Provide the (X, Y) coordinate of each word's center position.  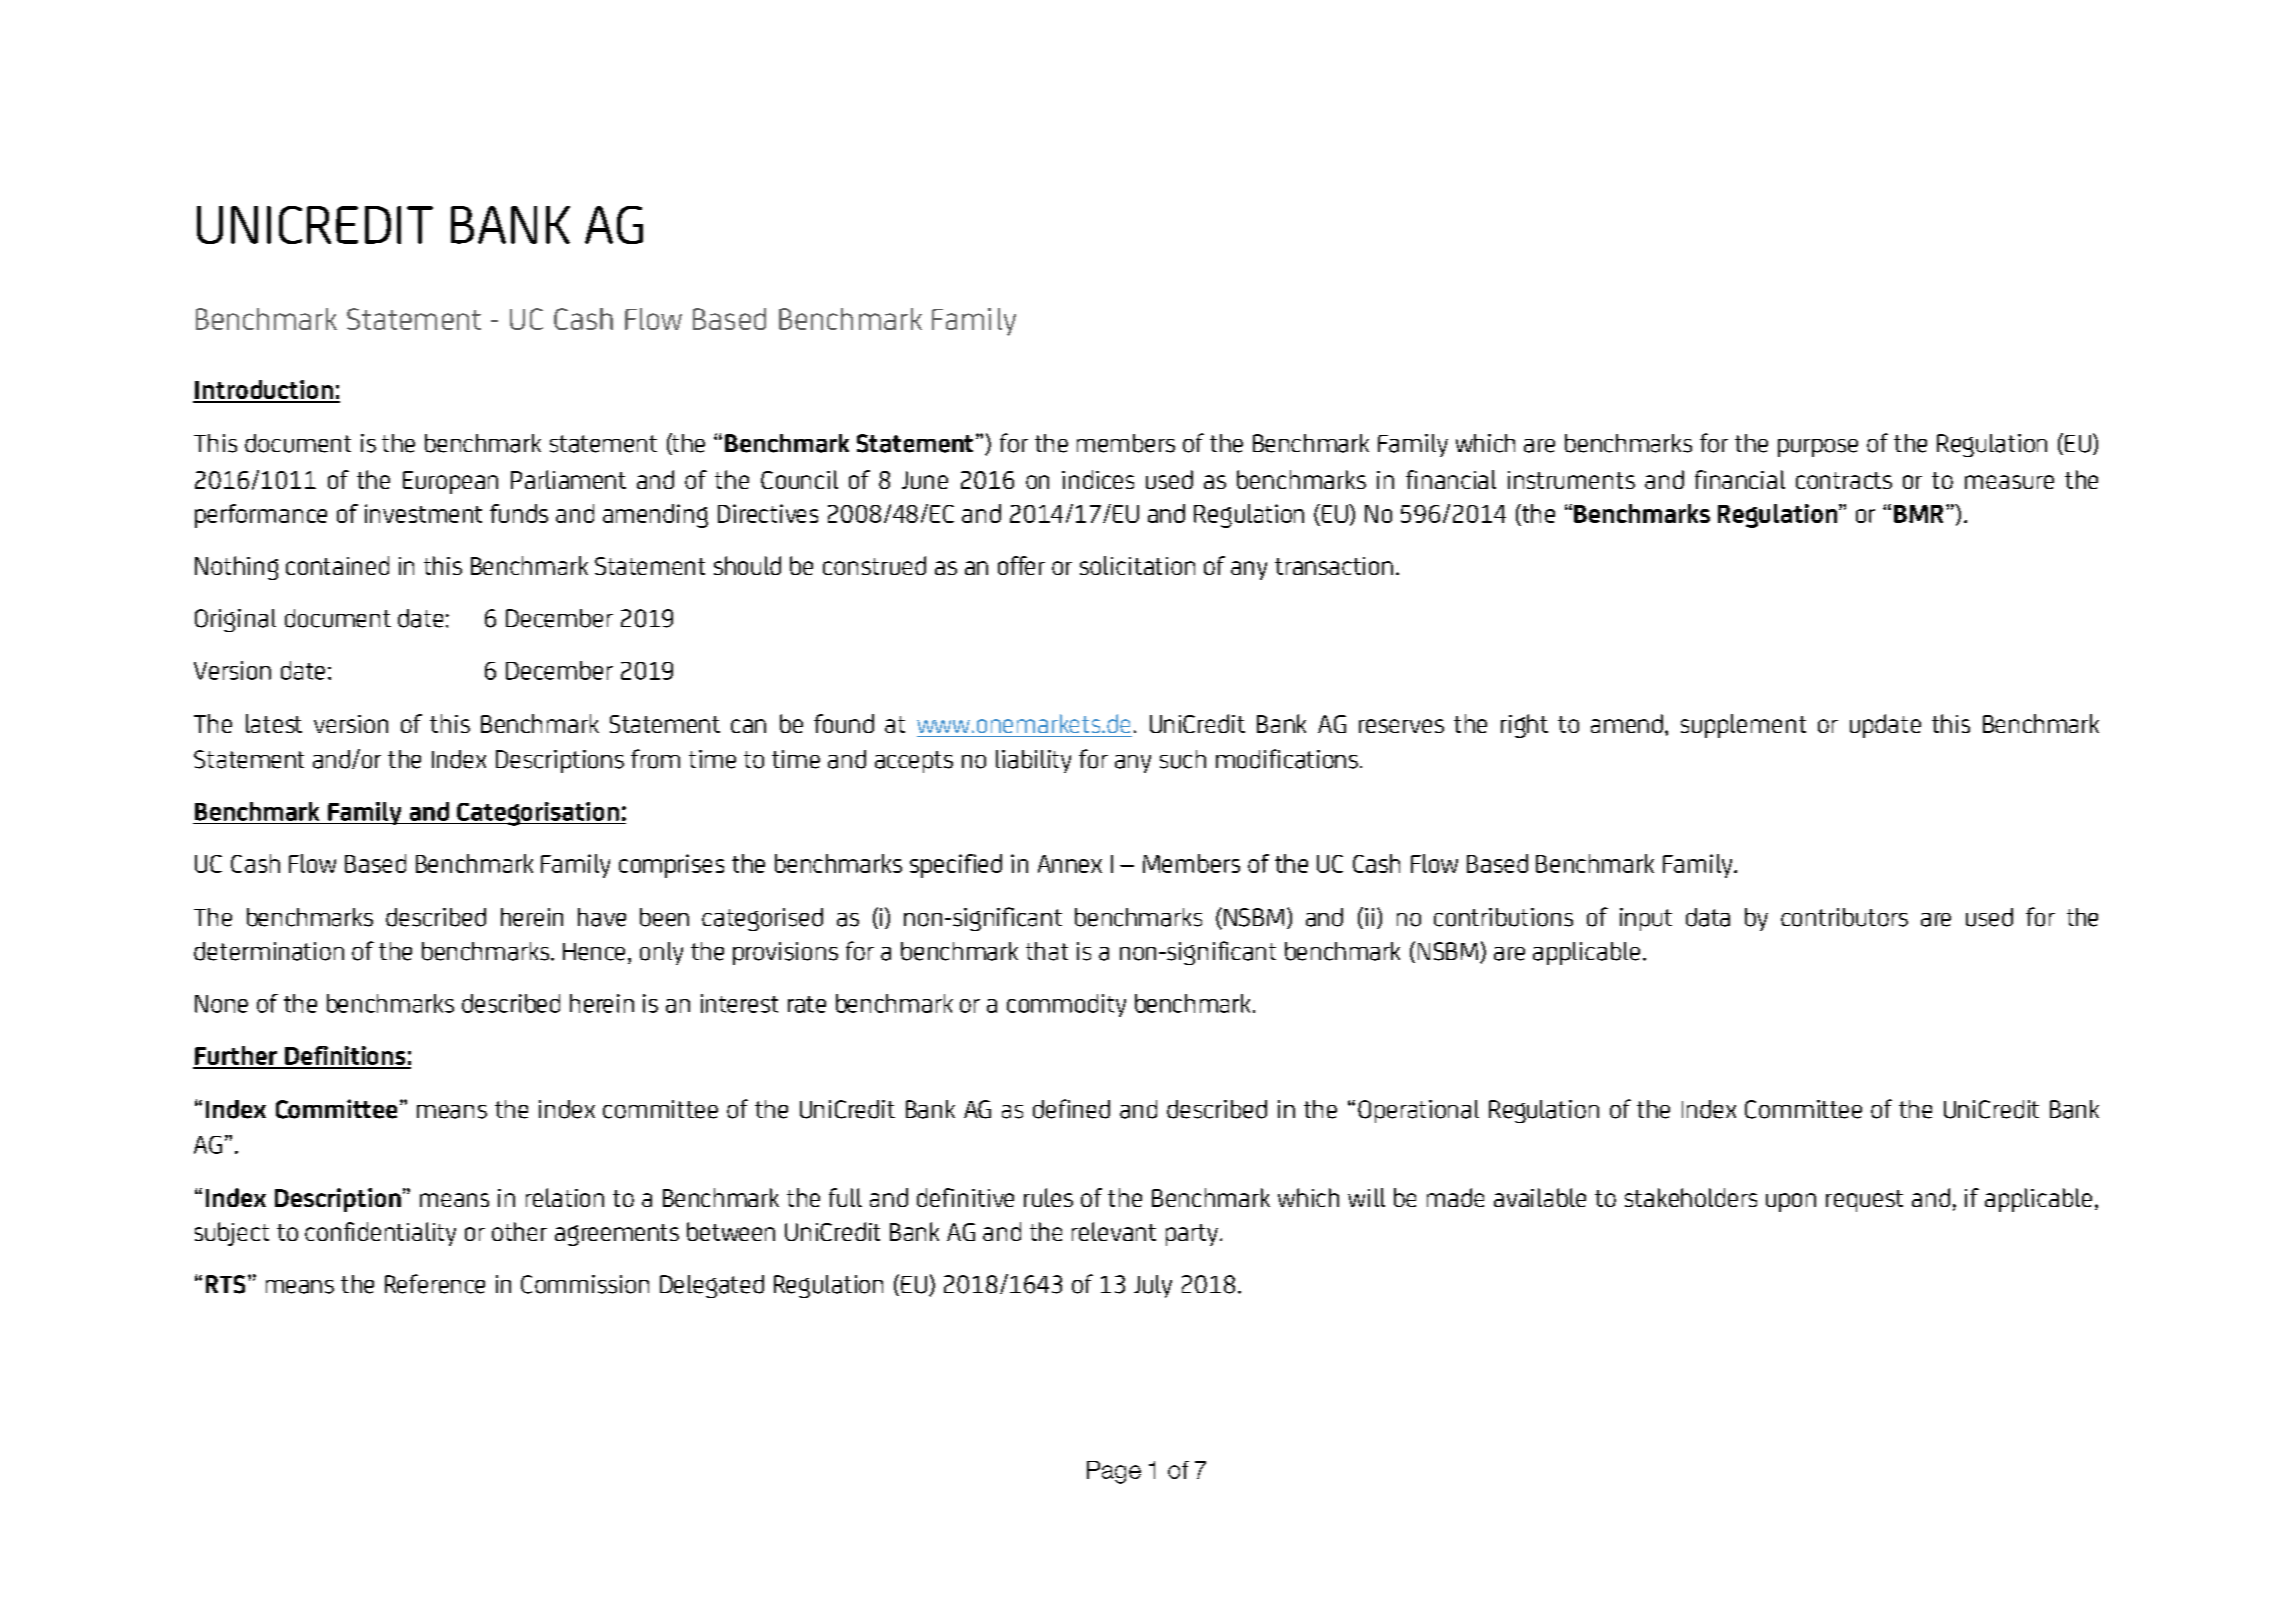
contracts (1844, 480)
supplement (1743, 726)
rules (1048, 1197)
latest (274, 723)
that (1047, 951)
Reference (435, 1284)
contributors (1844, 917)
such (1183, 759)
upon (1791, 1202)
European (450, 482)
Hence (594, 952)
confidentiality (380, 1234)
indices (1098, 479)
